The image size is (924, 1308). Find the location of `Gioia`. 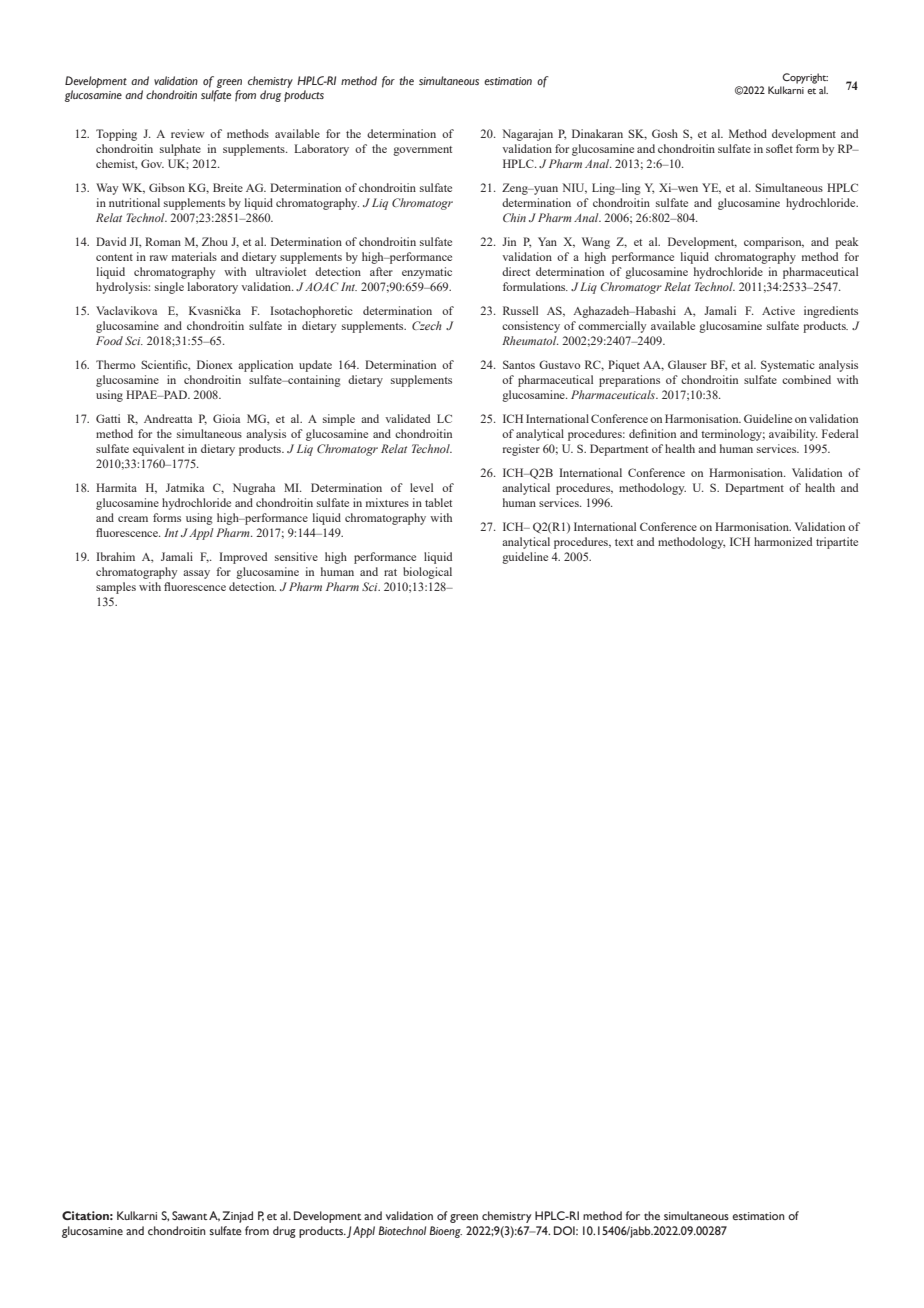

Gioia is located at coordinates (226, 418).
